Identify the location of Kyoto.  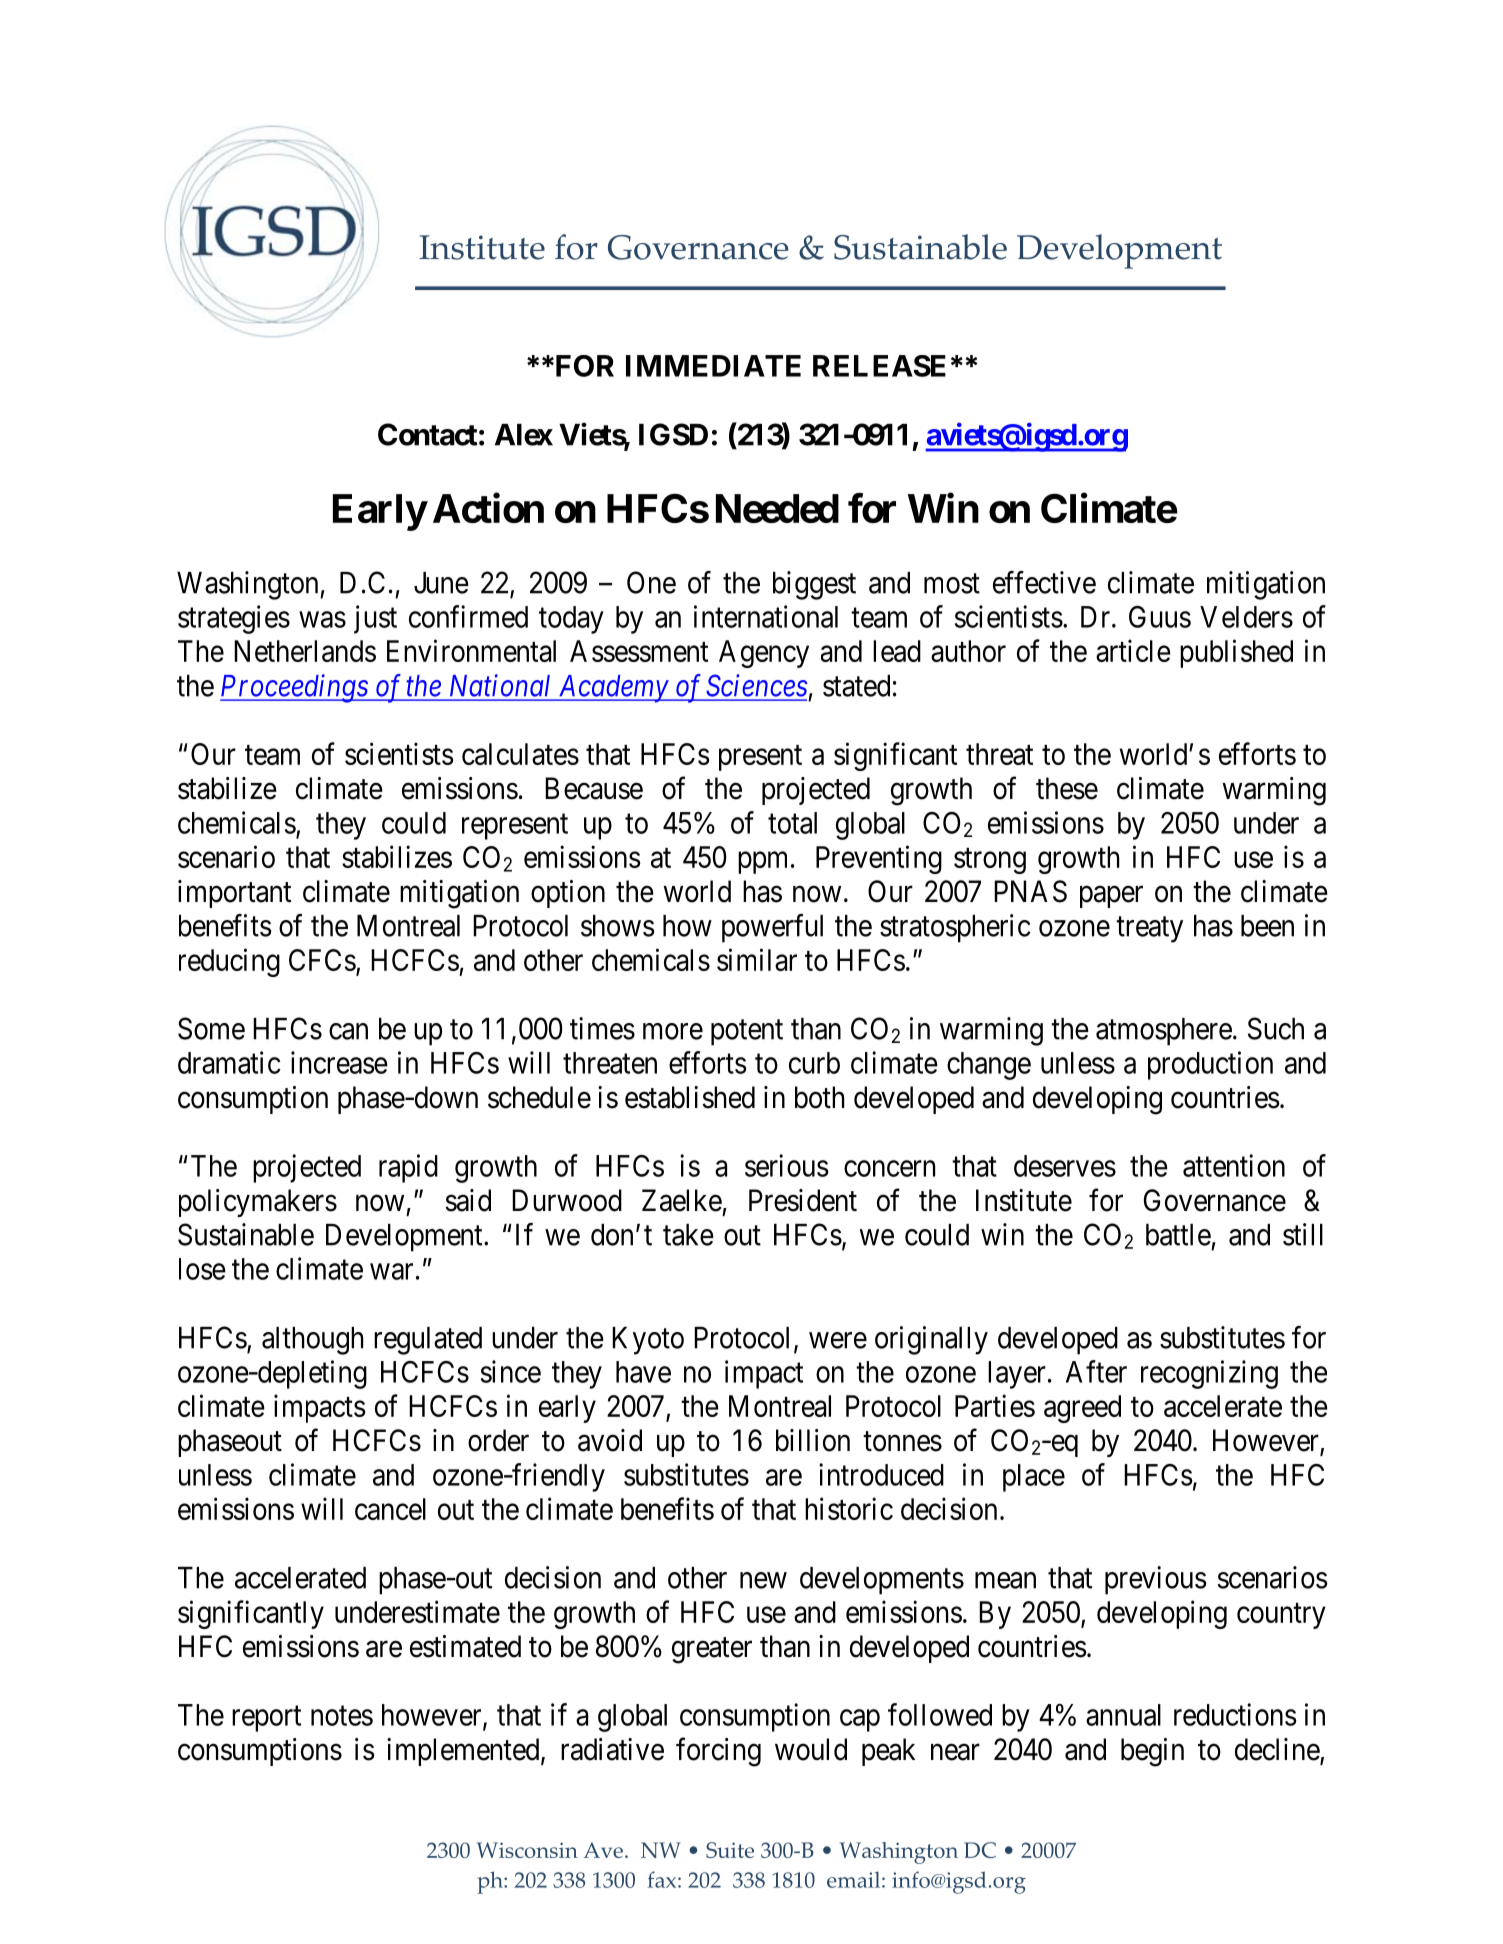
(648, 1341).
